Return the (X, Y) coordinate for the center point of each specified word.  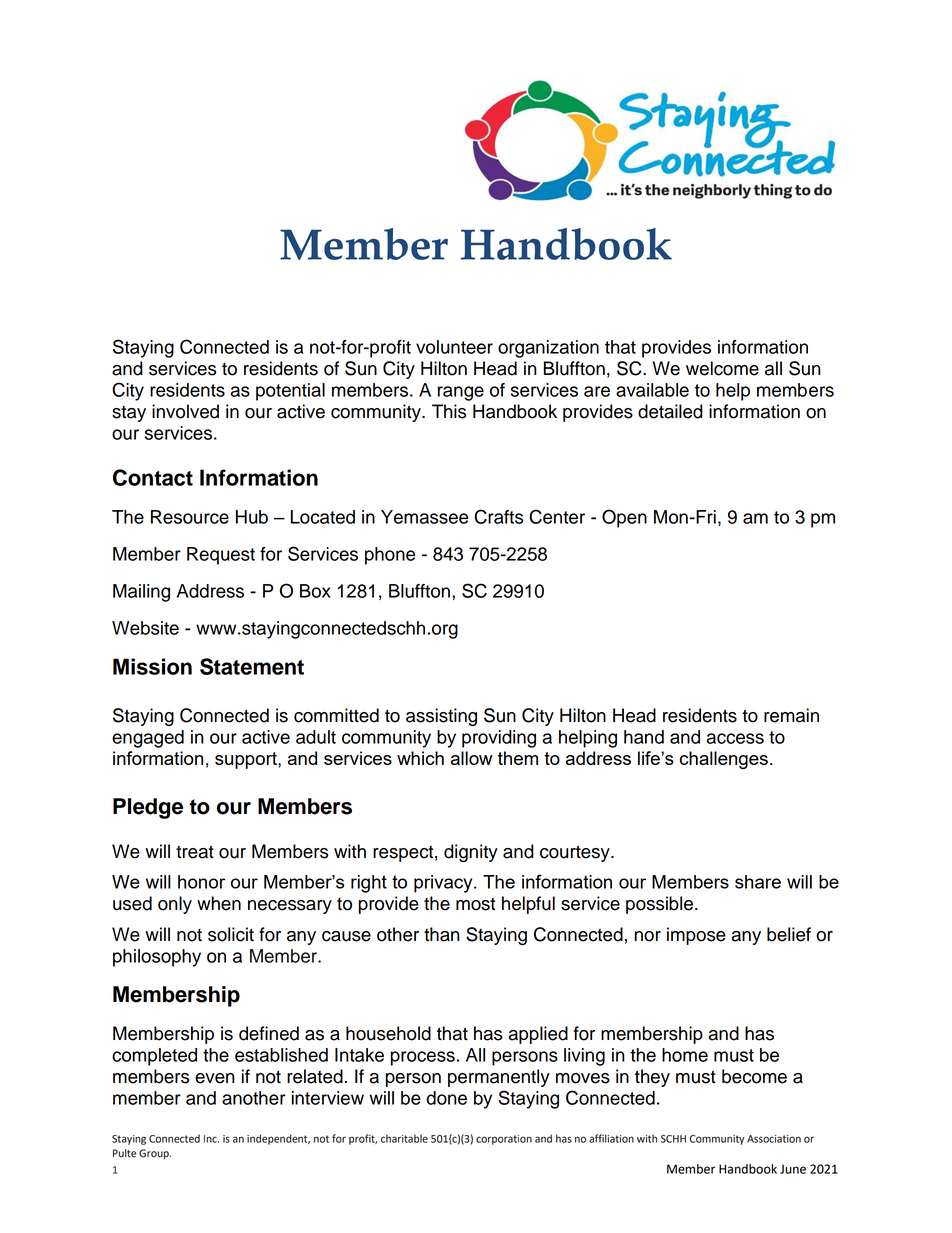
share (758, 882)
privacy (444, 884)
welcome (722, 368)
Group (155, 1154)
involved (185, 411)
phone (390, 556)
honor (201, 882)
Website (145, 628)
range (461, 393)
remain (791, 715)
